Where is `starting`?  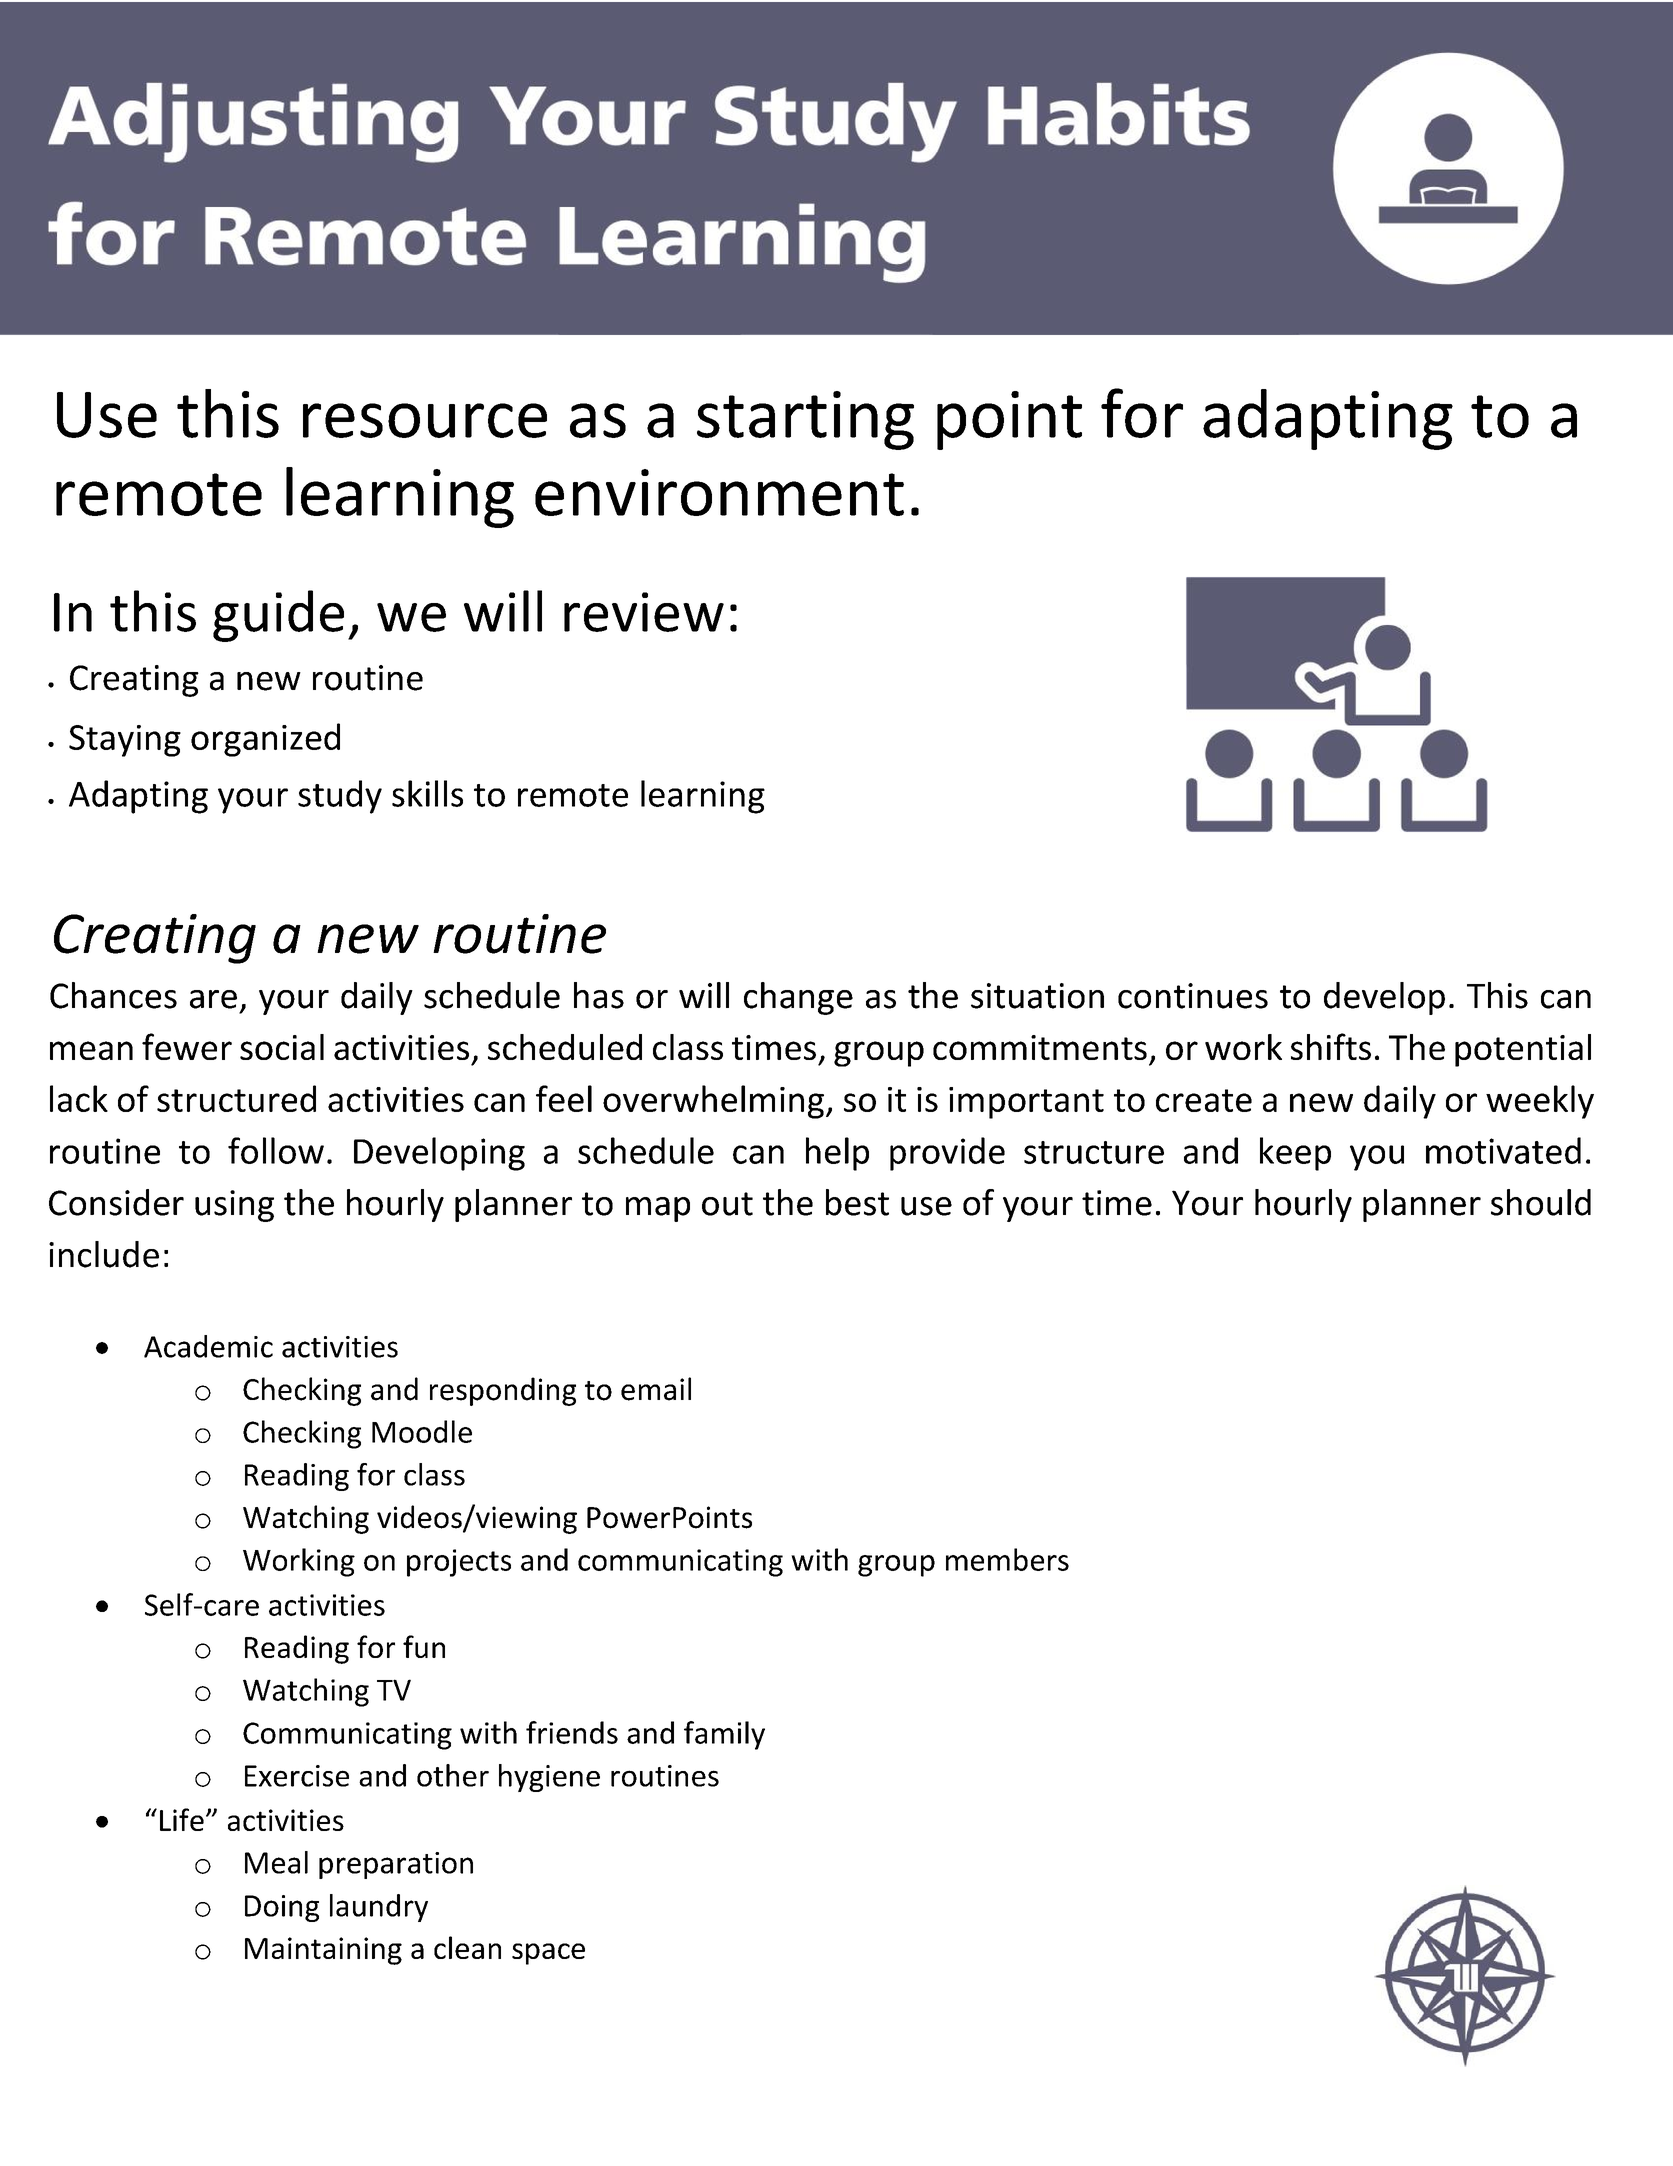 starting is located at coordinates (805, 420).
